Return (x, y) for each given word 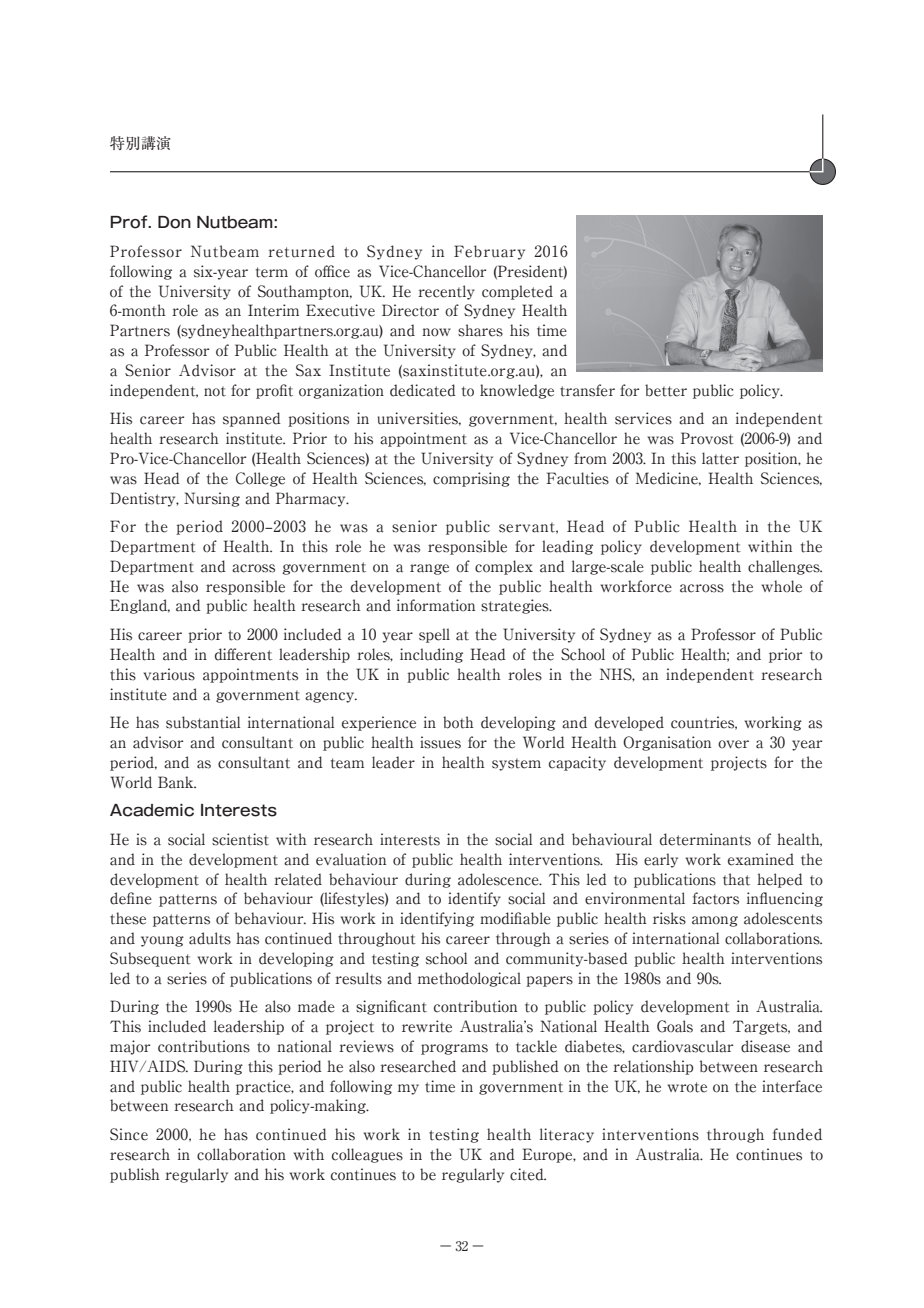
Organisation (667, 743)
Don (174, 222)
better (666, 390)
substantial (203, 722)
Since (129, 1134)
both (458, 722)
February (489, 252)
